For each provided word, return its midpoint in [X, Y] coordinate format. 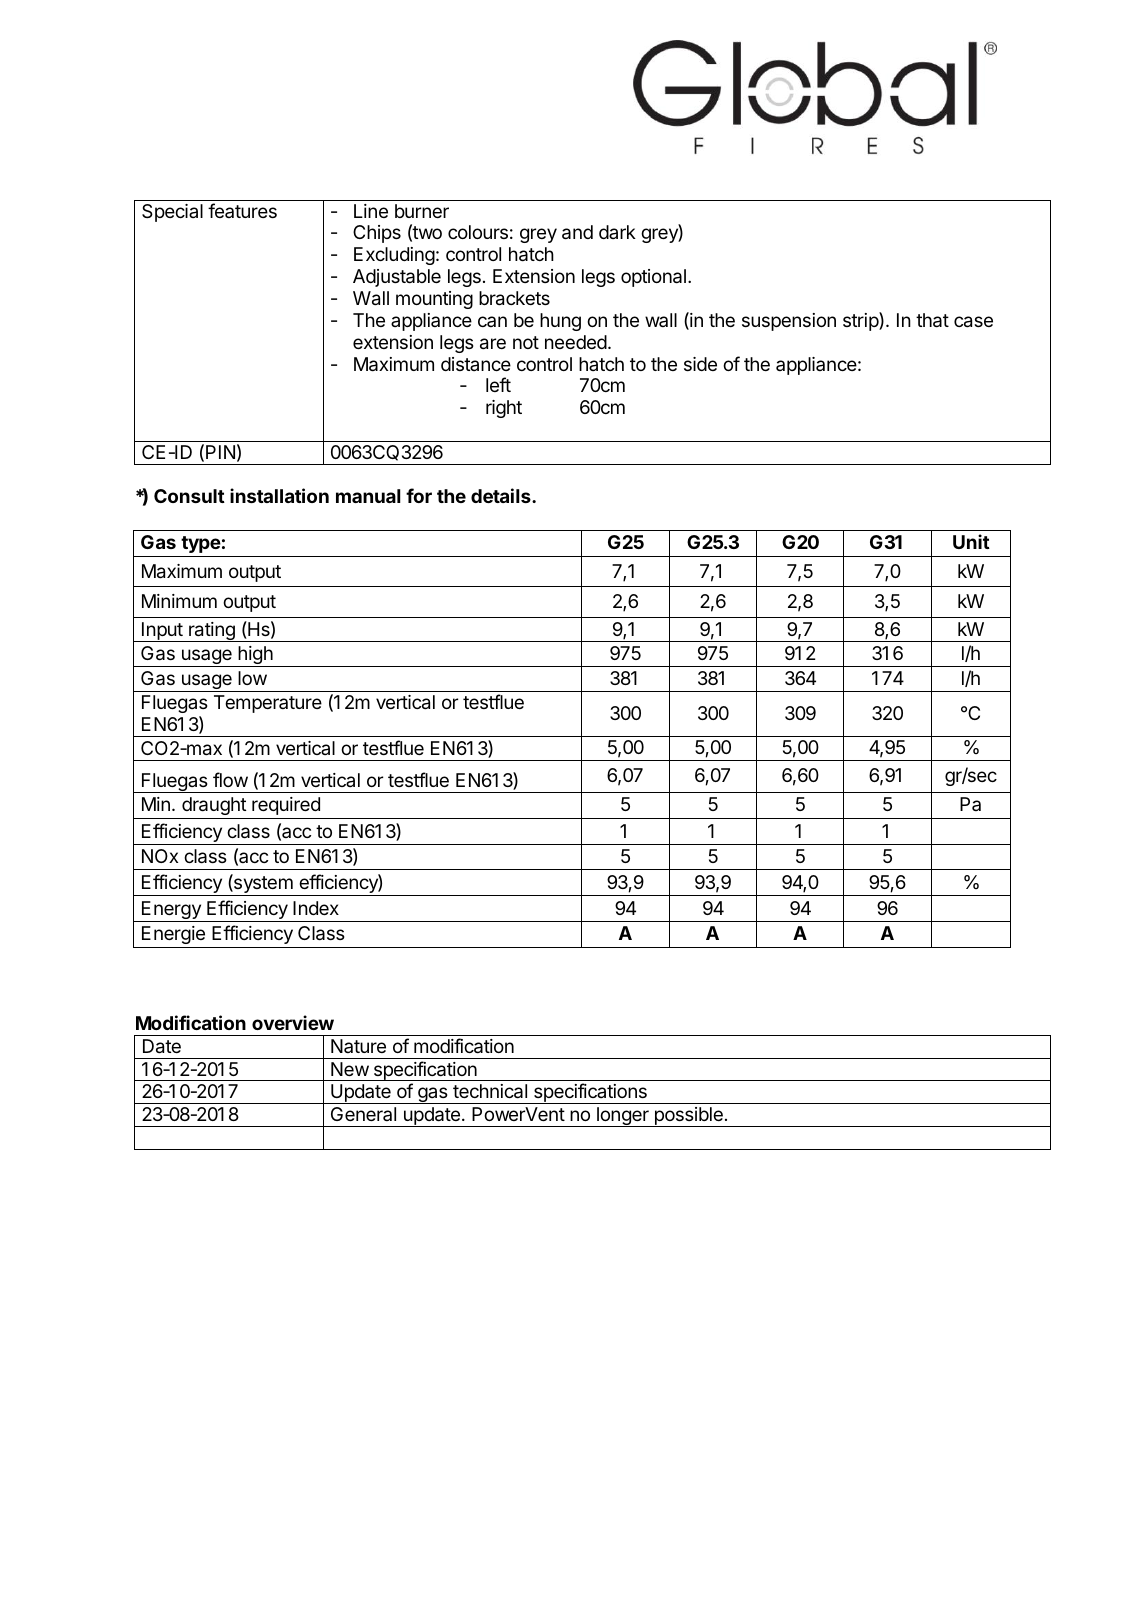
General [363, 1114]
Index [316, 908]
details [502, 495]
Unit [971, 541]
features [242, 210]
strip [861, 321]
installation [279, 495]
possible [688, 1117]
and [577, 232]
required [286, 806]
